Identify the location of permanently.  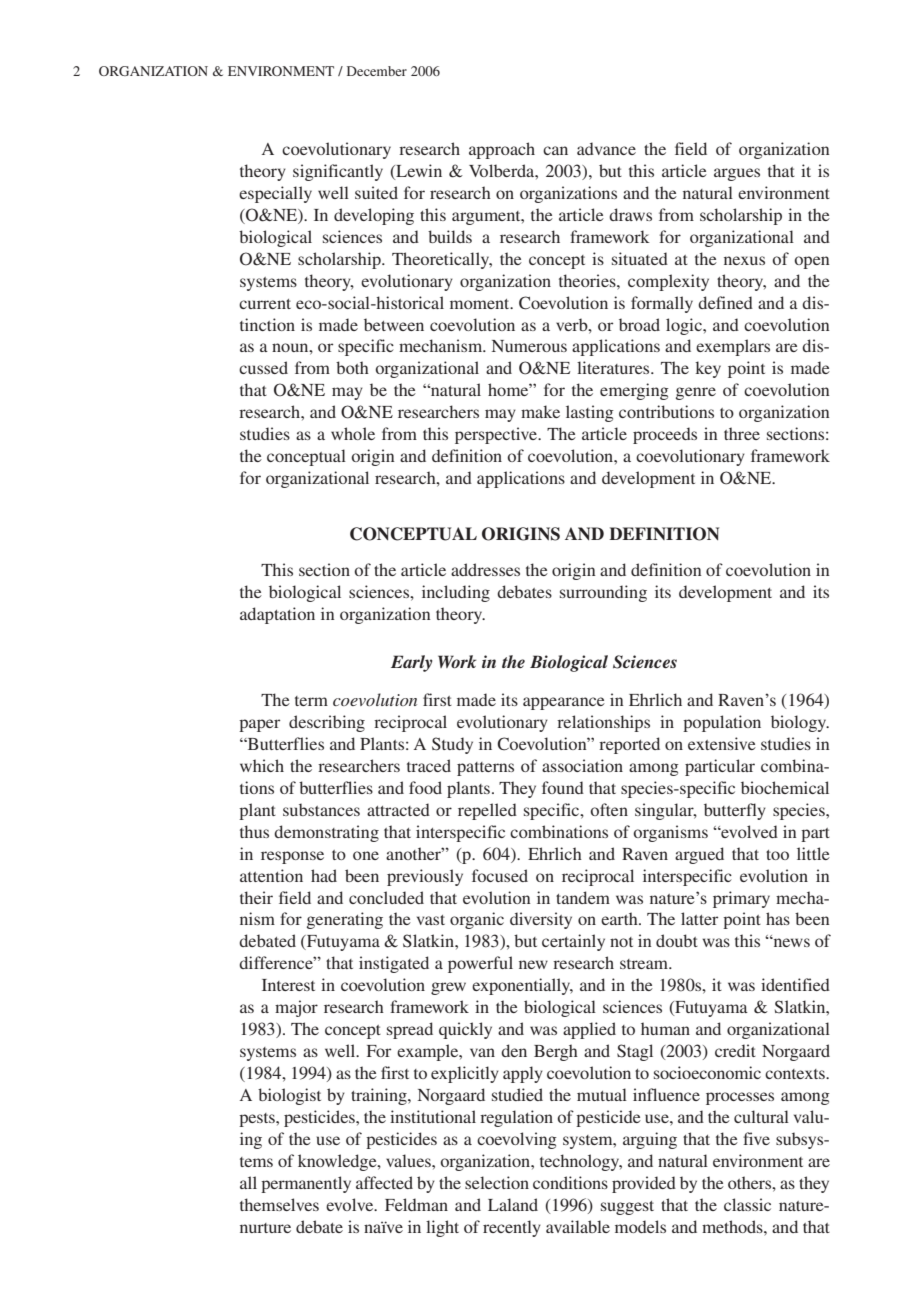
(306, 1184).
